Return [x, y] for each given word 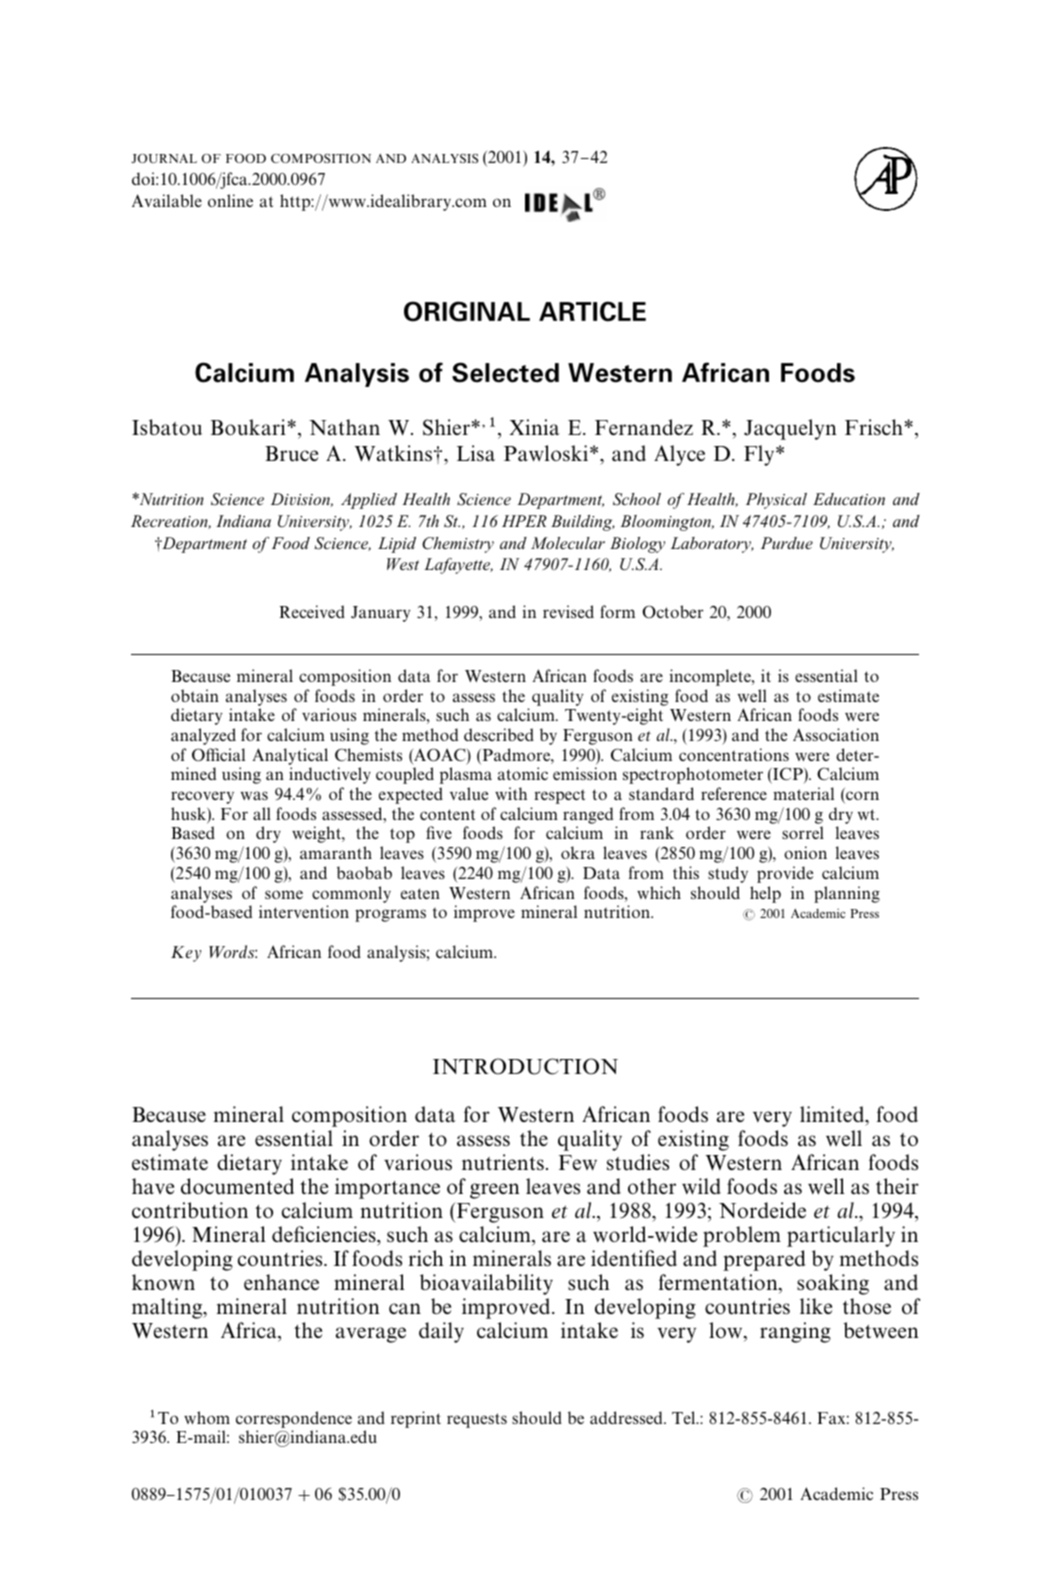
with [511, 793]
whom [207, 1417]
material [803, 793]
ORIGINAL [467, 311]
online [230, 200]
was [254, 795]
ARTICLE [592, 311]
